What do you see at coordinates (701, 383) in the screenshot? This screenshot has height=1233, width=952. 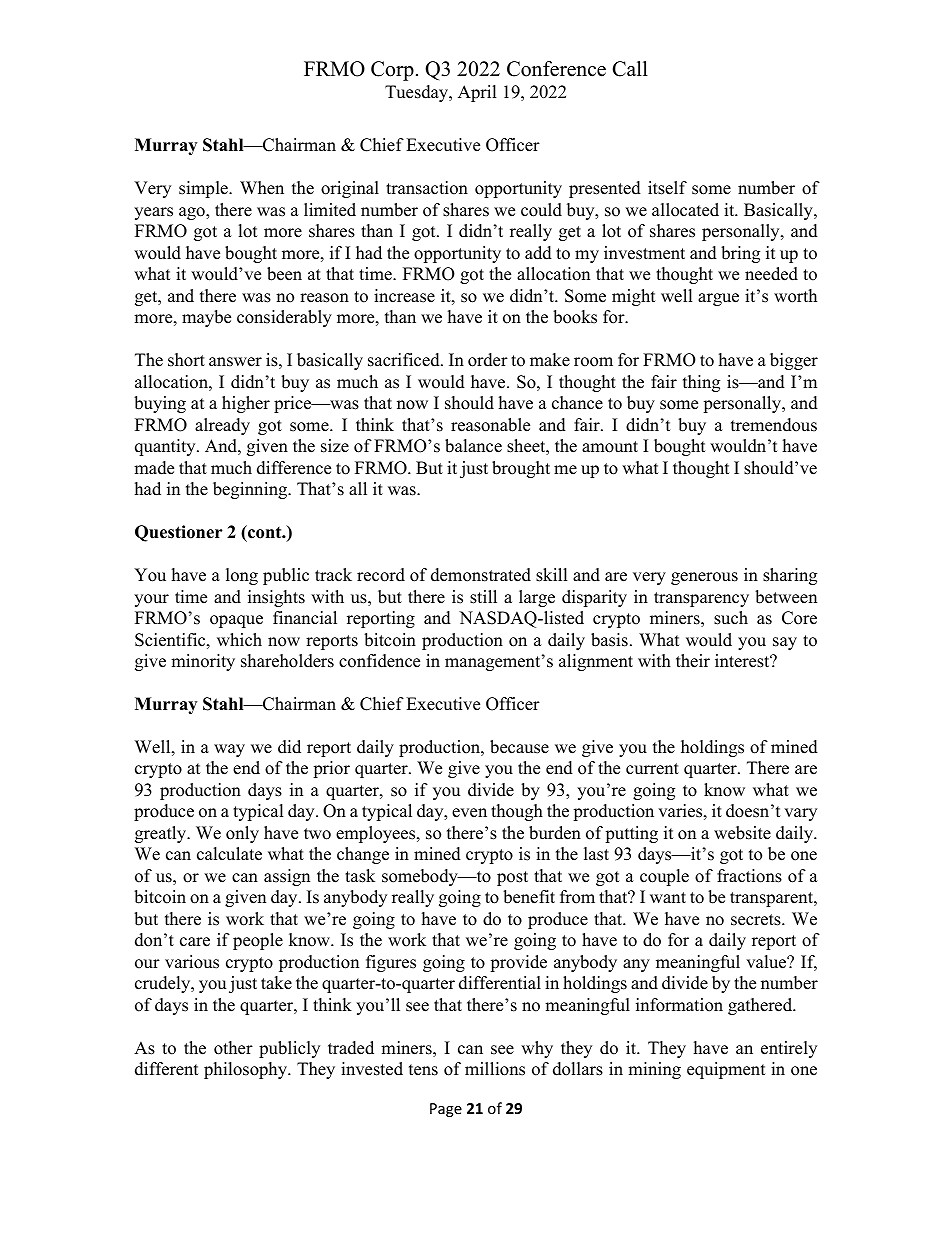 I see `thing` at bounding box center [701, 383].
